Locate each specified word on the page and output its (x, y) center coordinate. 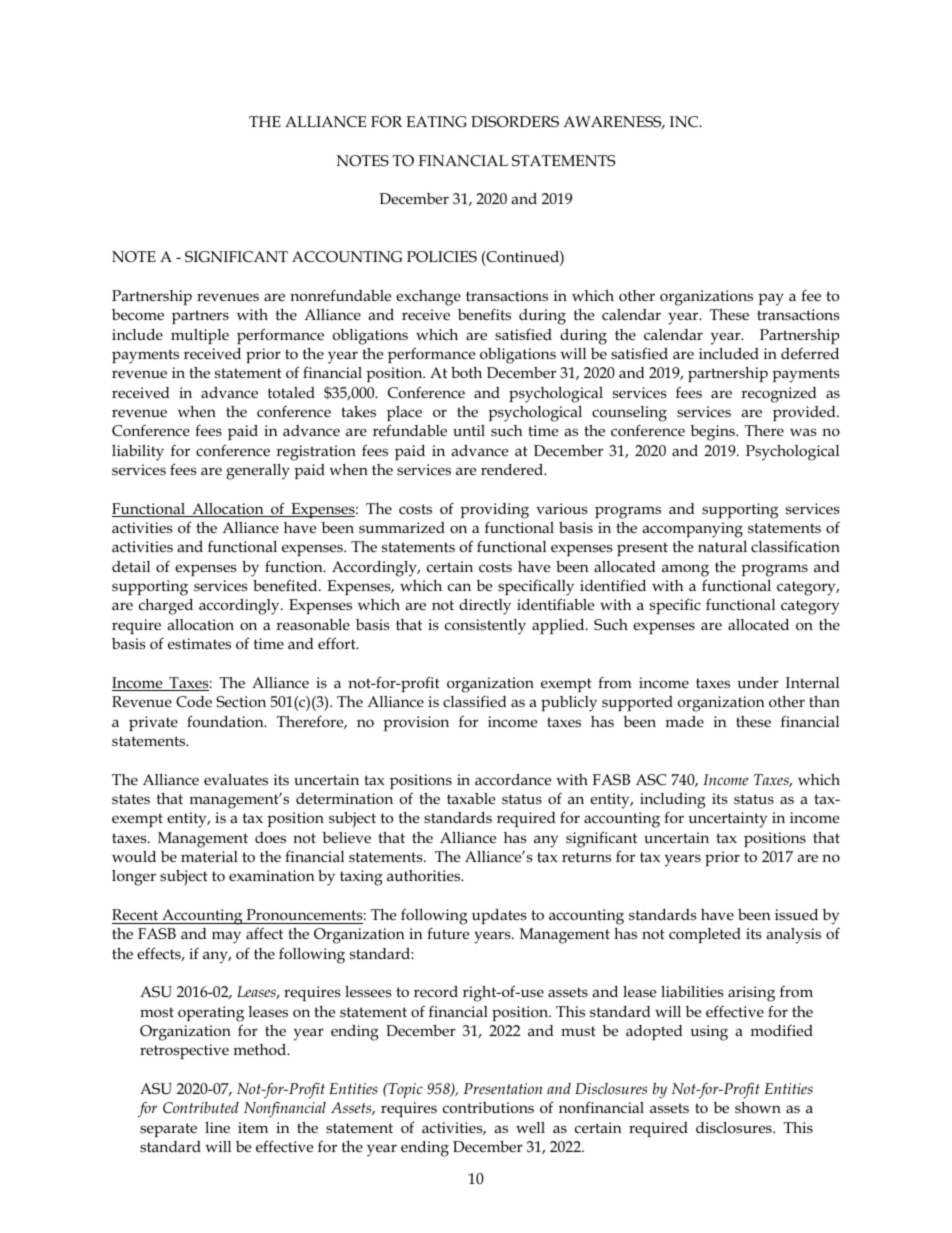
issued (796, 915)
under (758, 682)
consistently (485, 627)
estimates (199, 644)
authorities (425, 875)
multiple (200, 336)
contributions (488, 1108)
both (466, 372)
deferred (810, 353)
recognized (779, 395)
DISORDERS (515, 122)
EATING (436, 122)
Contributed (201, 1107)
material (209, 856)
